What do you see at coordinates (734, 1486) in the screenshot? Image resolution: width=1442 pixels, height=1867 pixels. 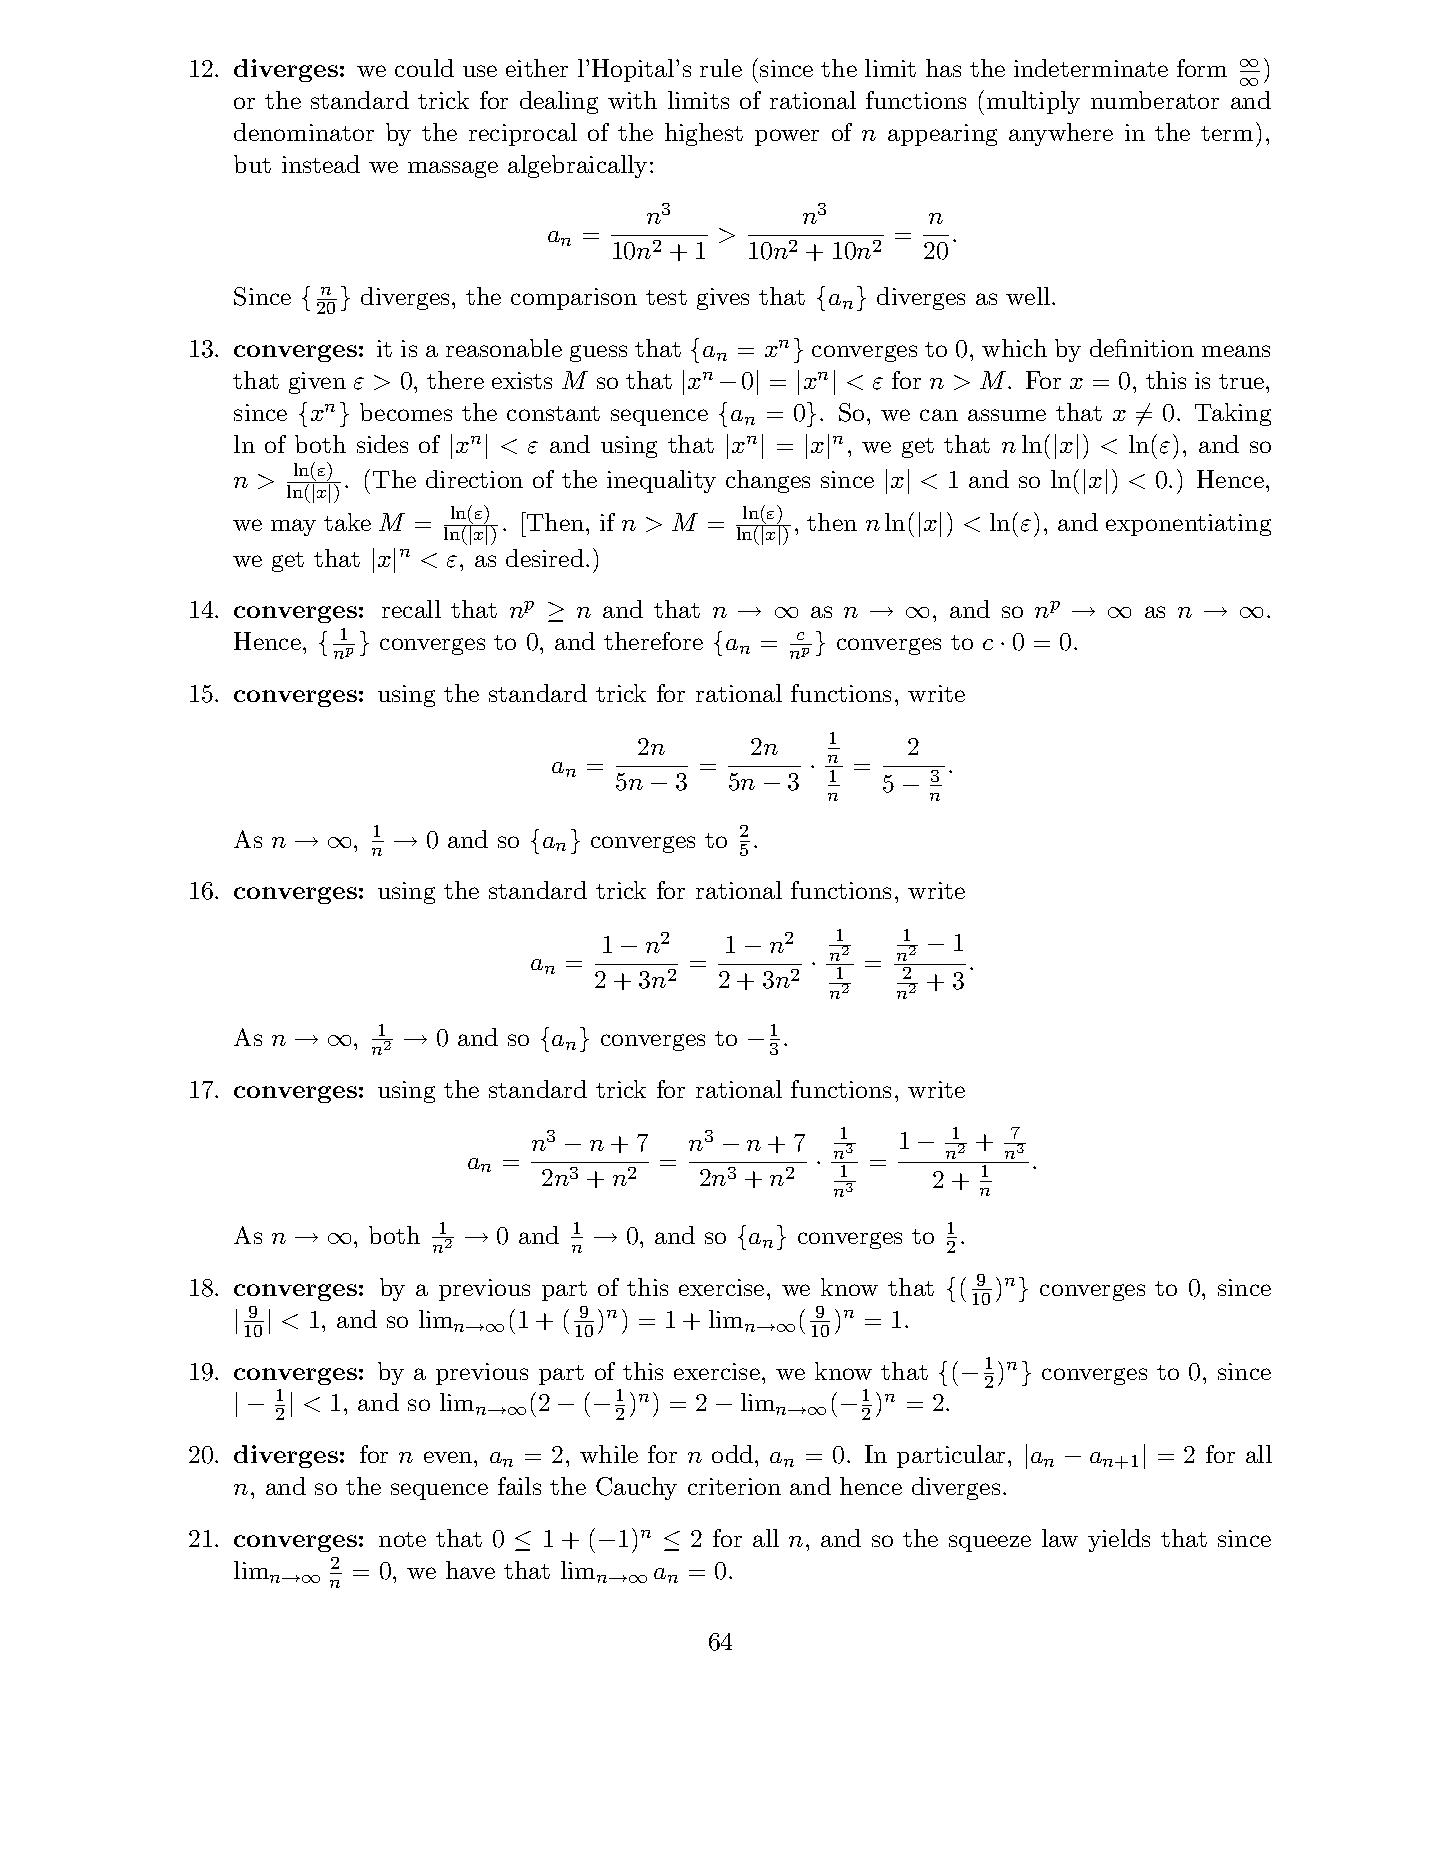 I see `criterion` at bounding box center [734, 1486].
